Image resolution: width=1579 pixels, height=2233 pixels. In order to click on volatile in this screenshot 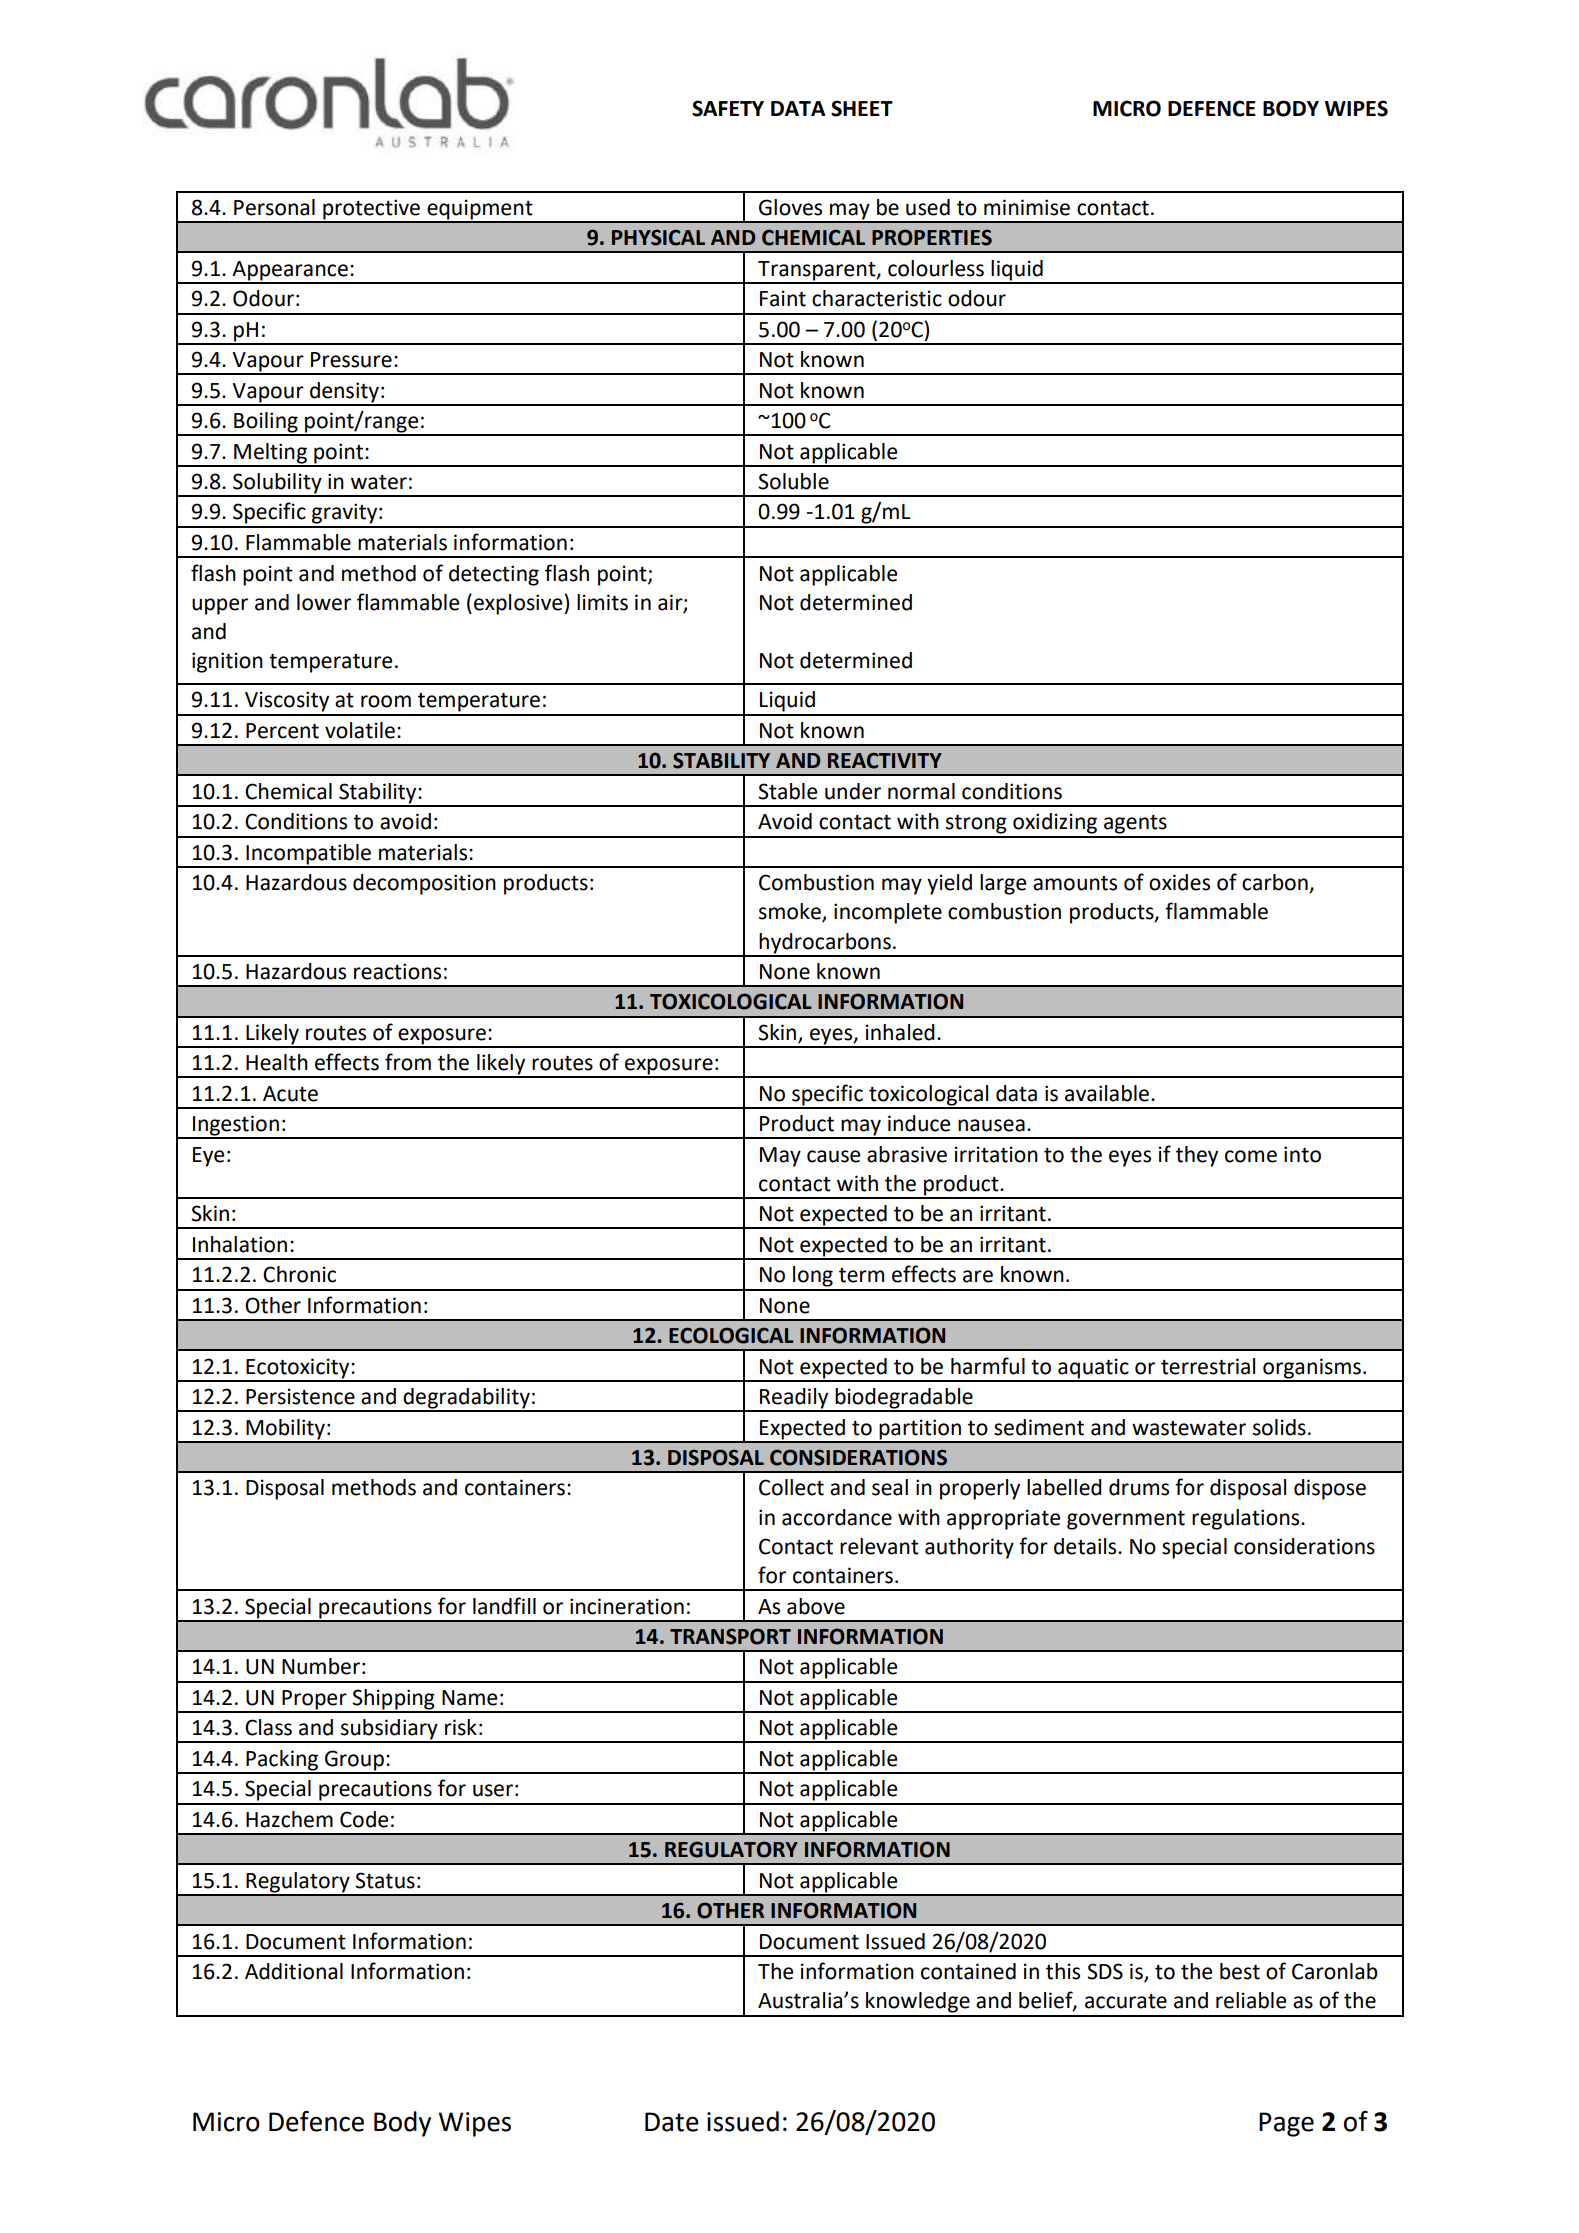, I will do `click(360, 730)`.
